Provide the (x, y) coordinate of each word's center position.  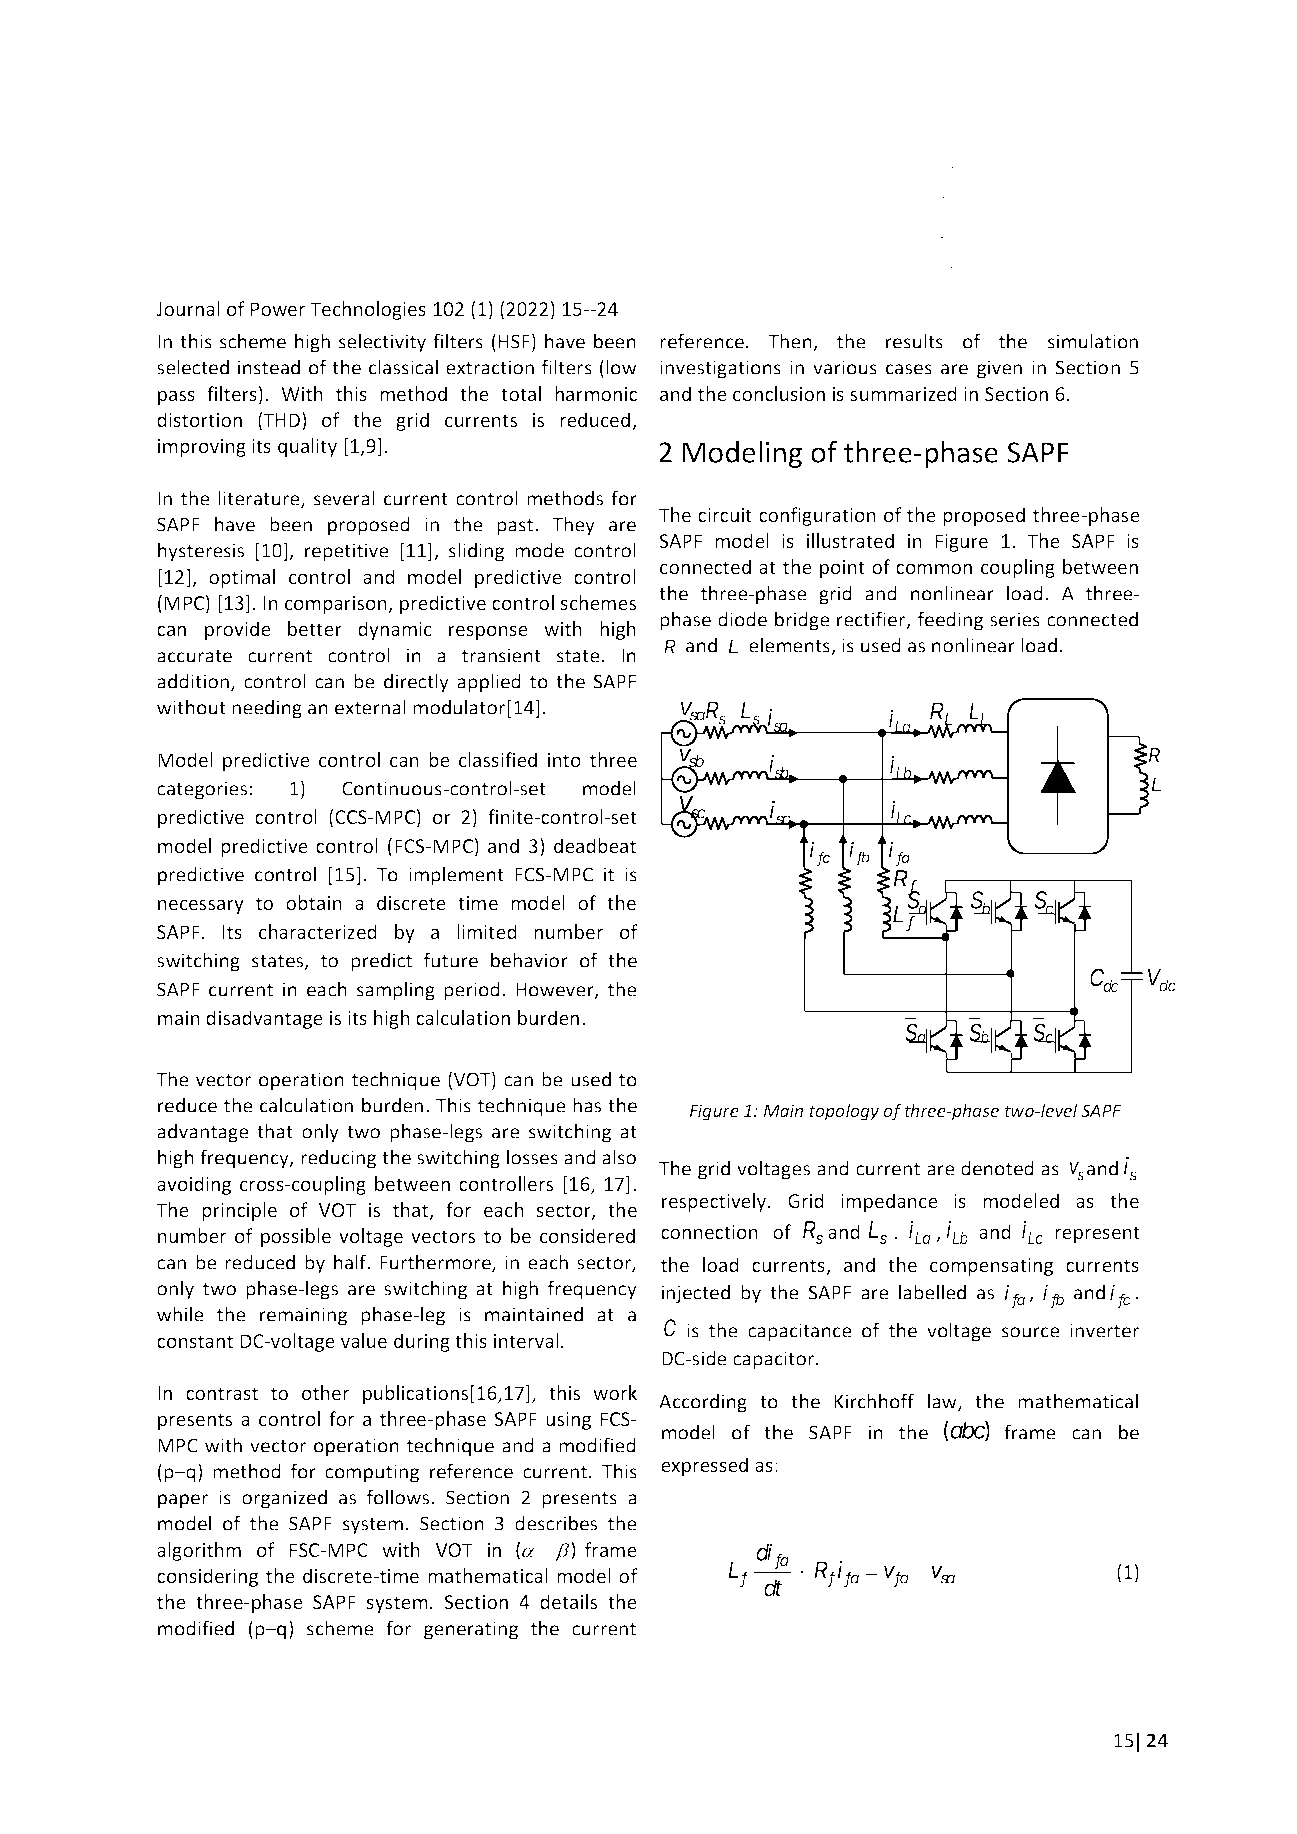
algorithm (199, 1551)
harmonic (596, 393)
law (943, 1402)
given (999, 369)
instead (269, 367)
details (568, 1601)
